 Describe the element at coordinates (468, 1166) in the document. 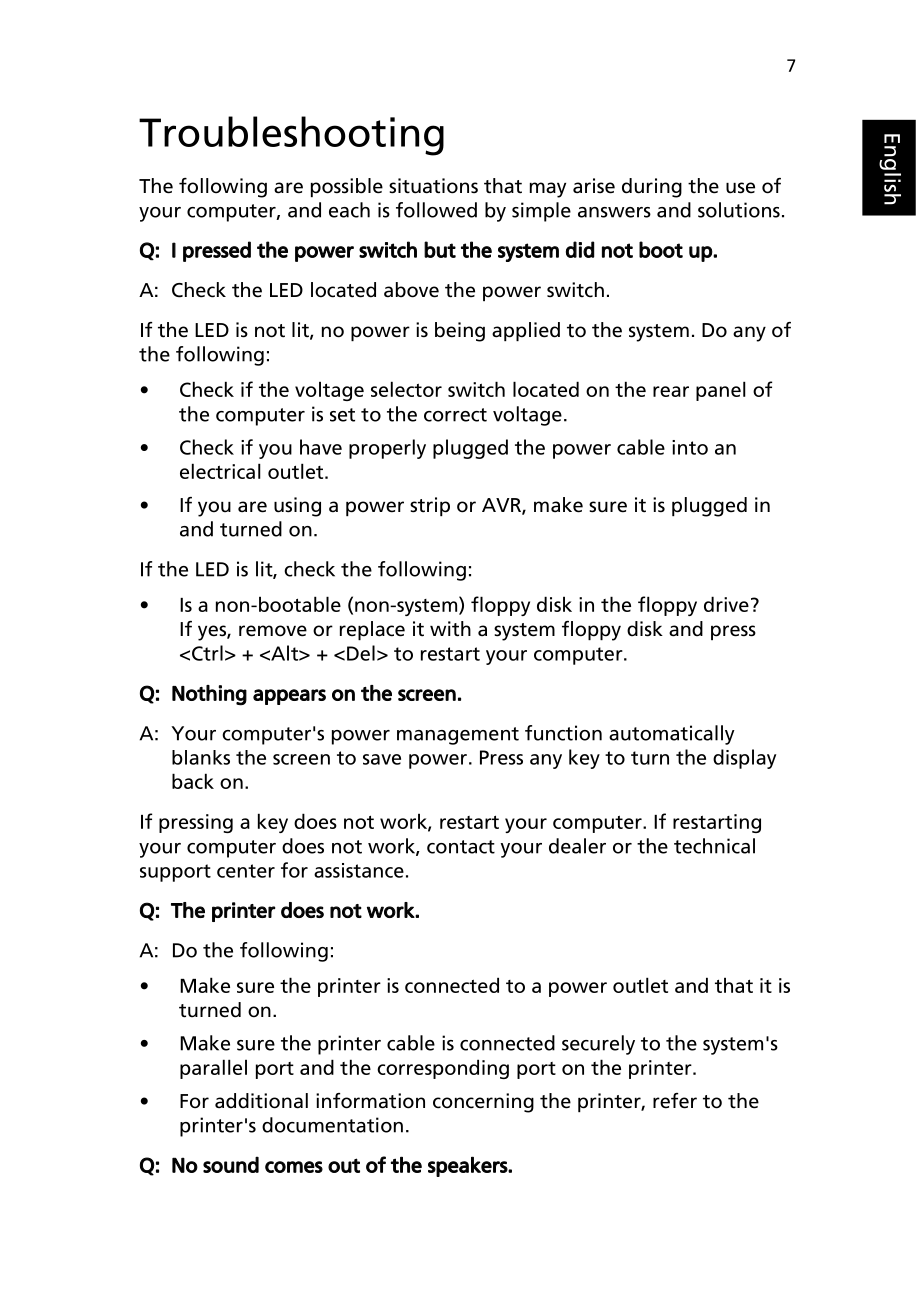

I see `speakers` at that location.
